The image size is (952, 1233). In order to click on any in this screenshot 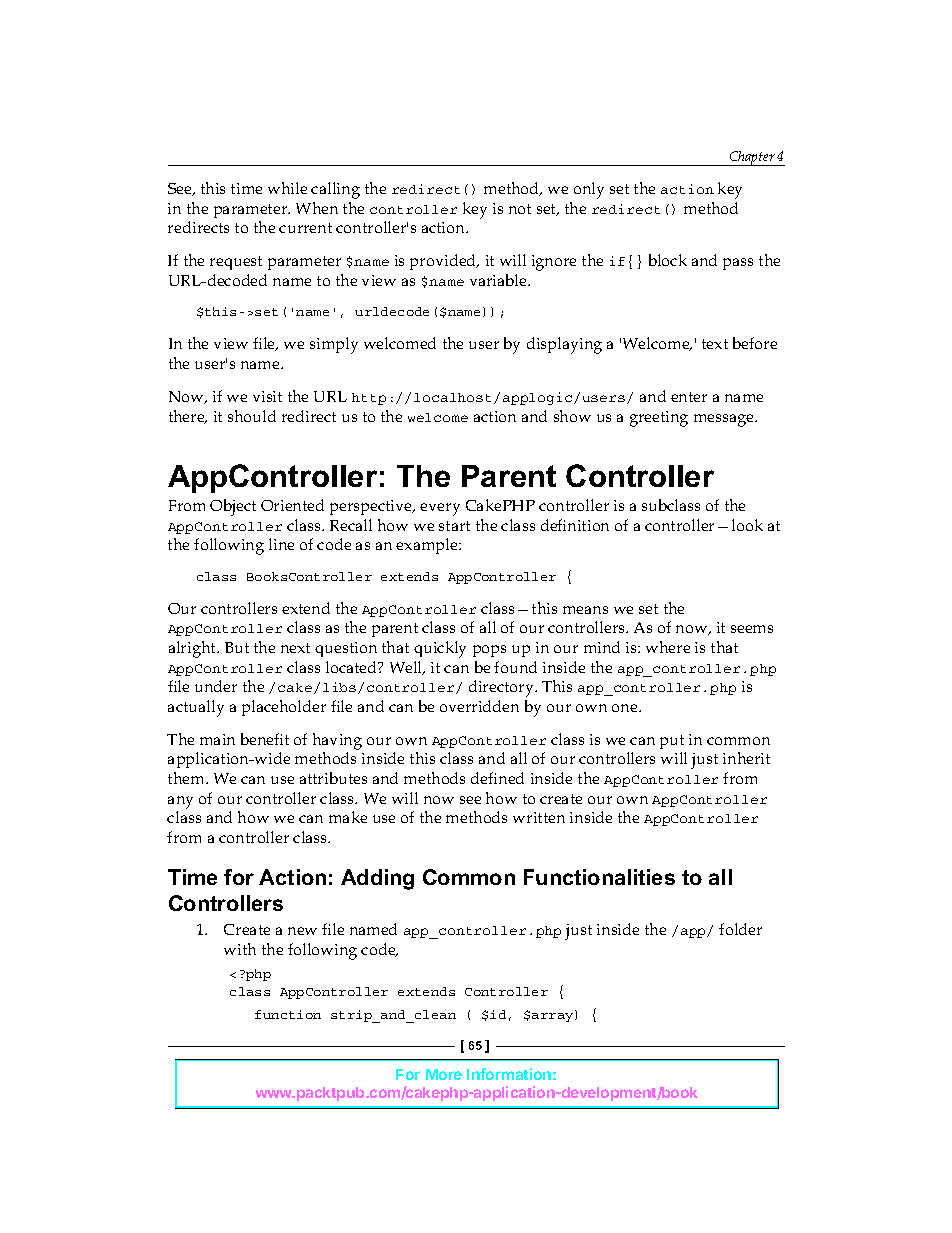, I will do `click(180, 802)`.
